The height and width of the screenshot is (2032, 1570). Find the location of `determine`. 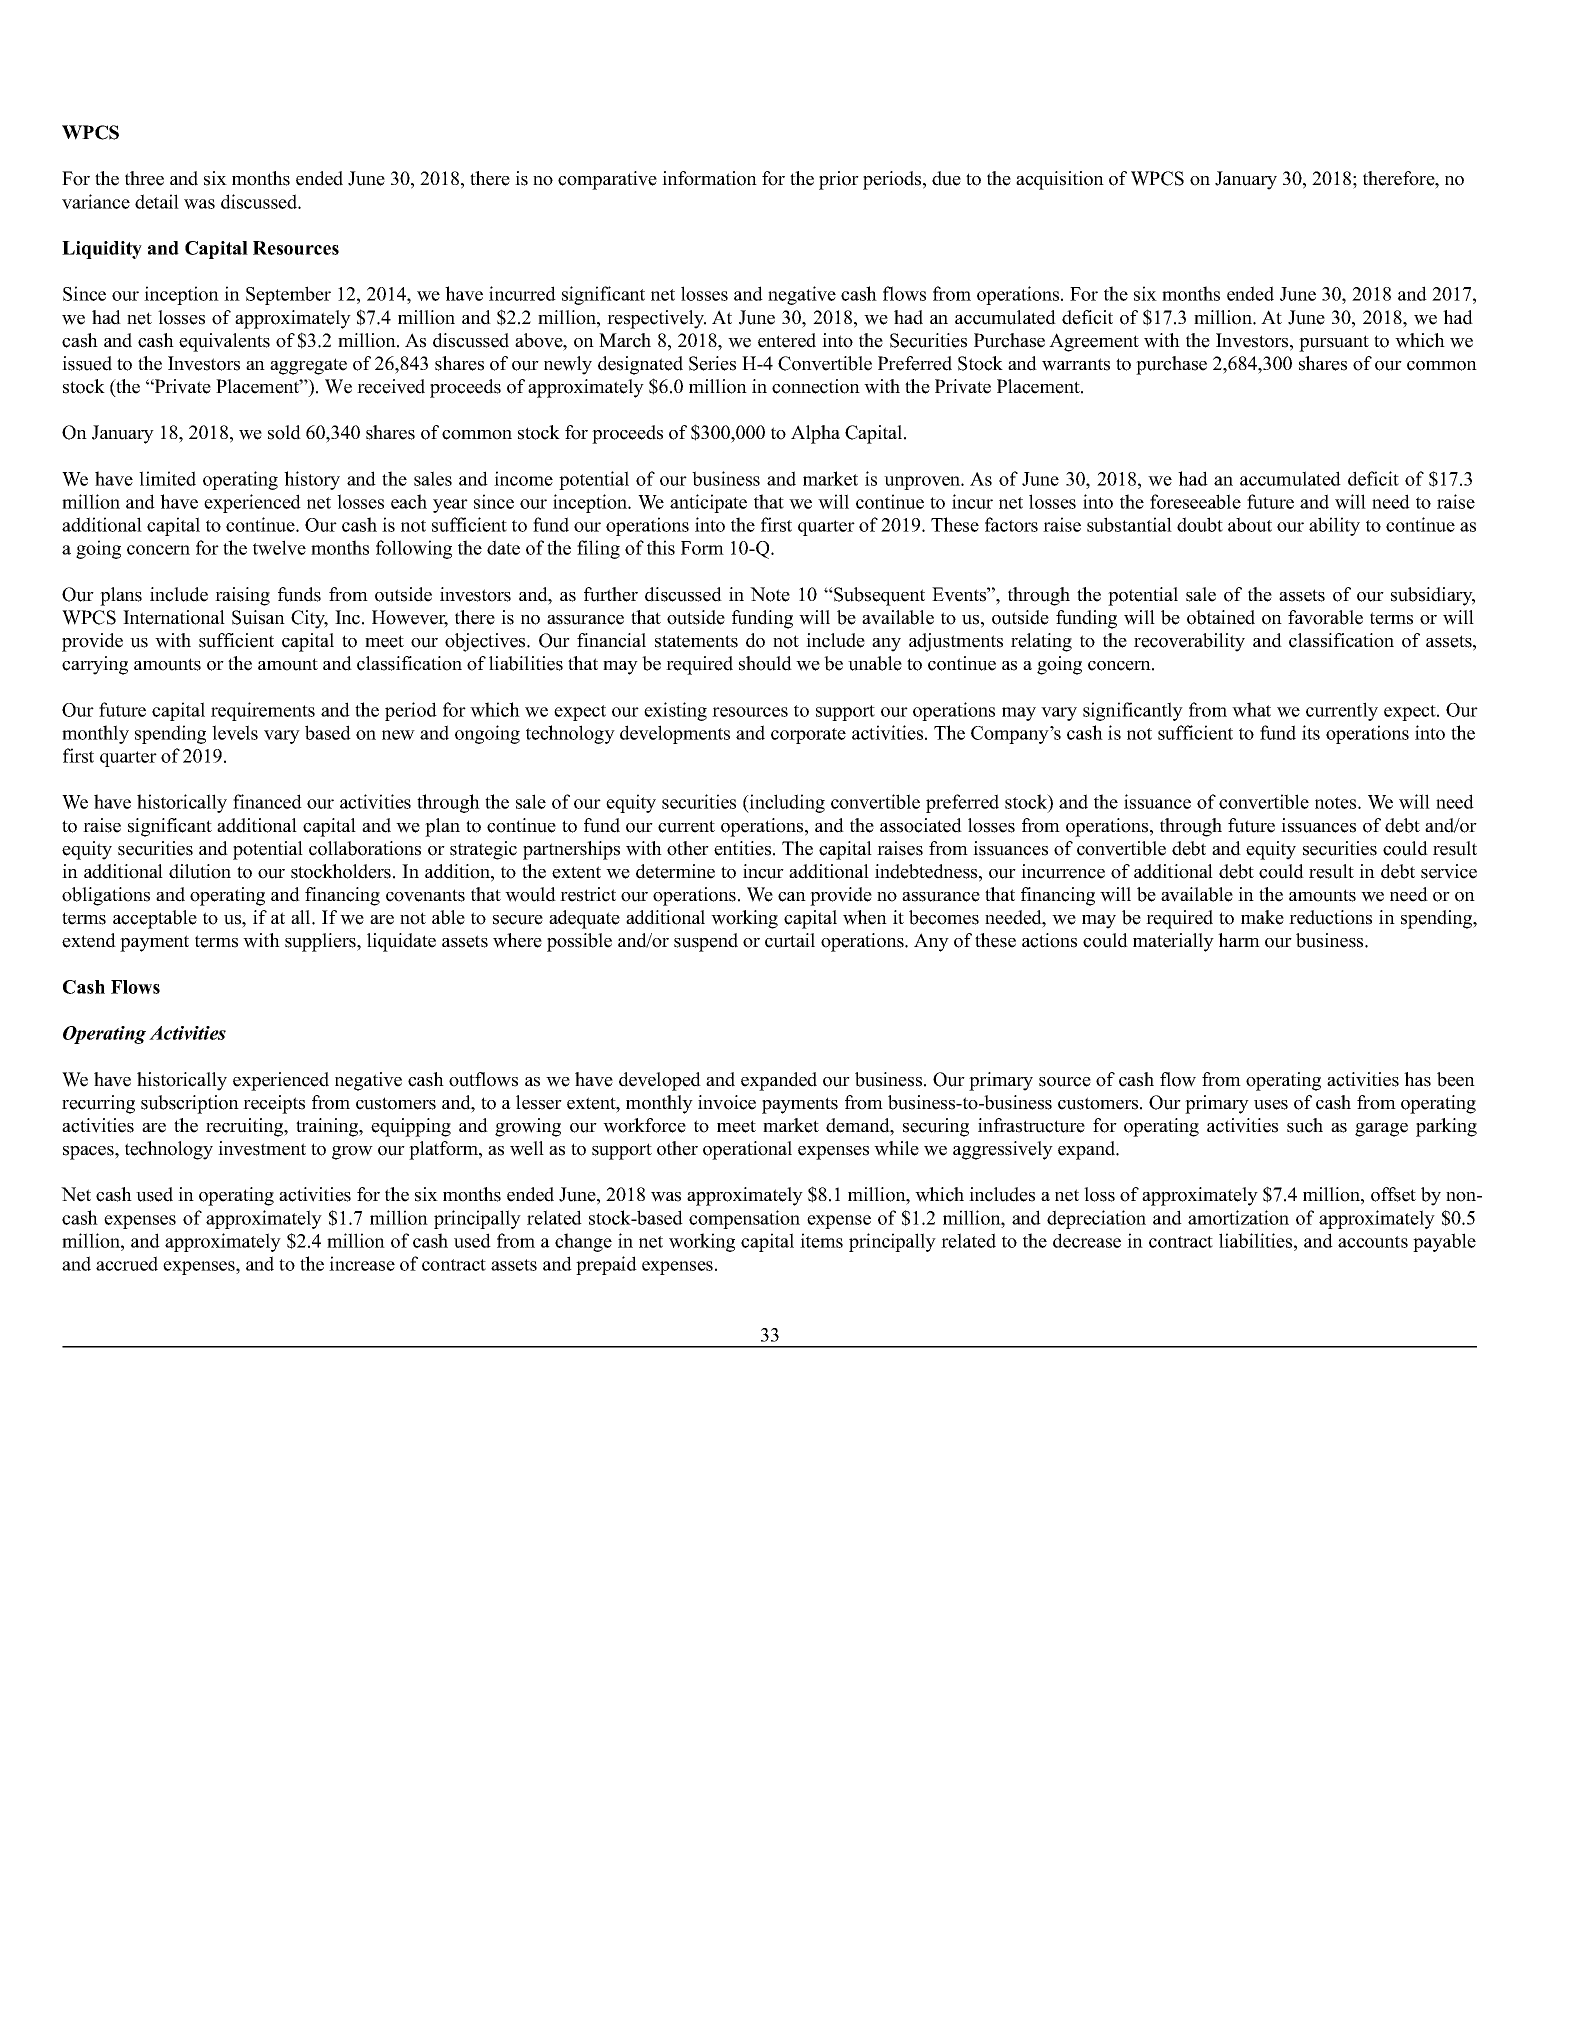

determine is located at coordinates (675, 871).
